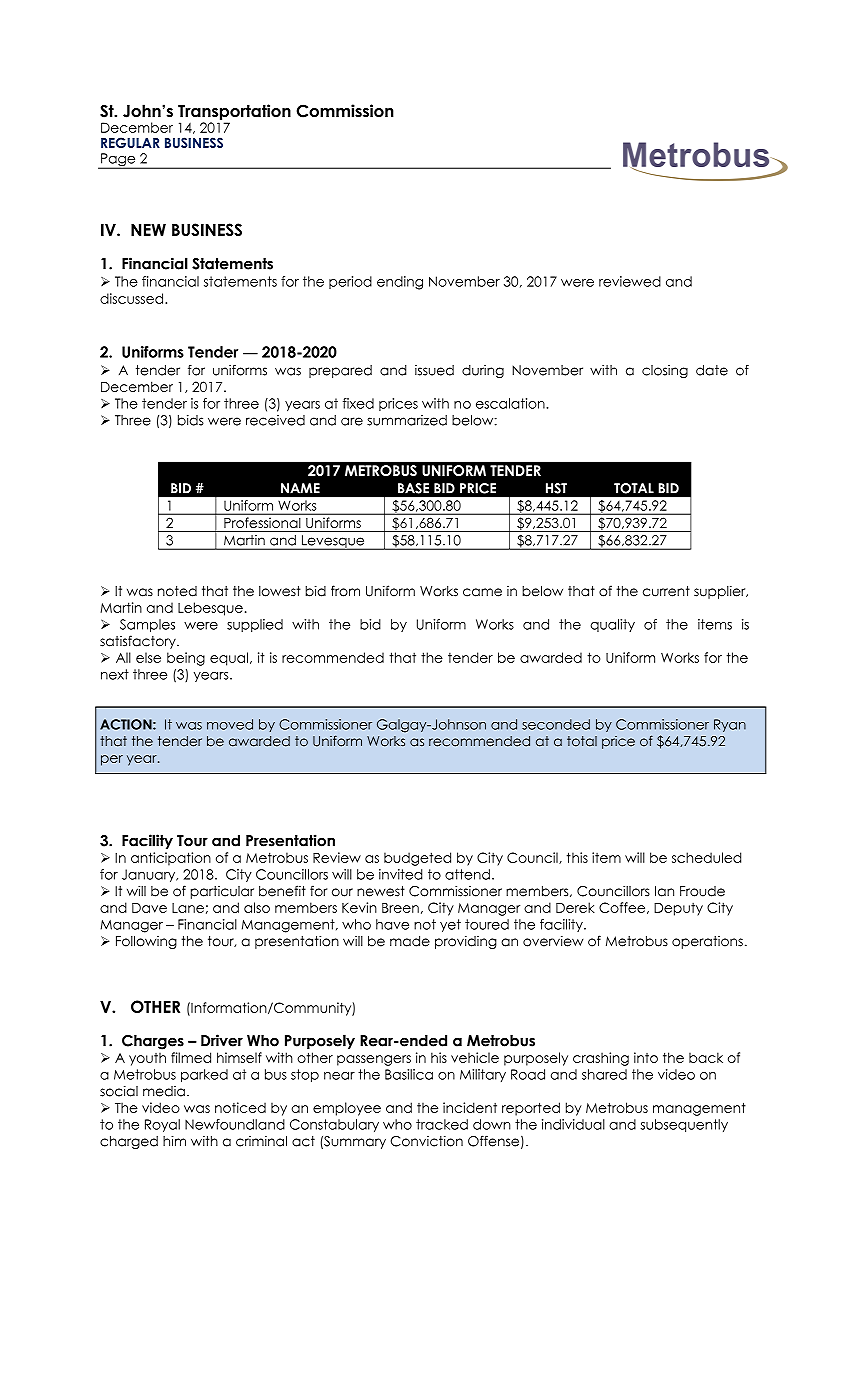  I want to click on quality, so click(612, 625).
